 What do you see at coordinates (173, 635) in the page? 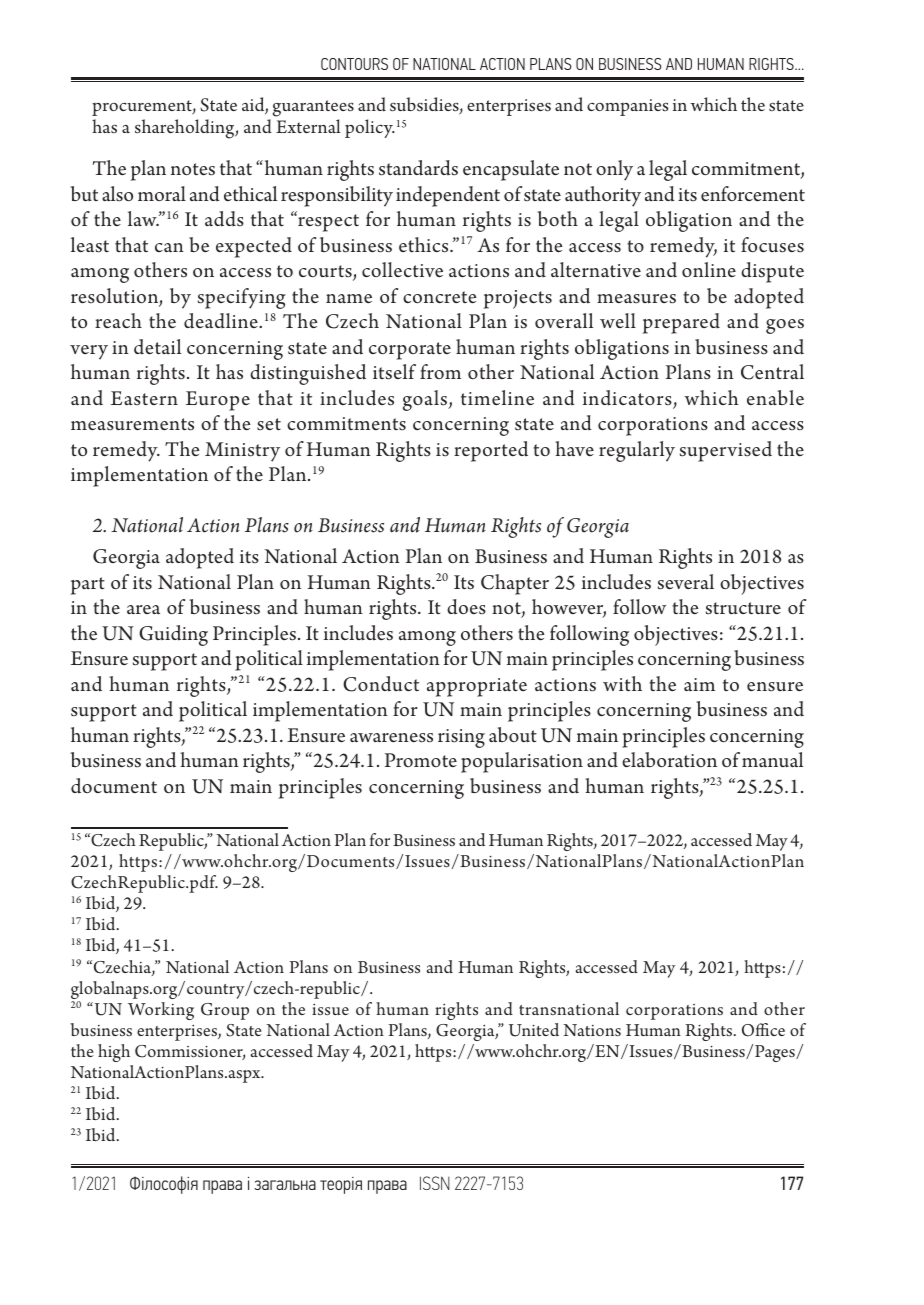
I see `Guiding` at bounding box center [173, 635].
